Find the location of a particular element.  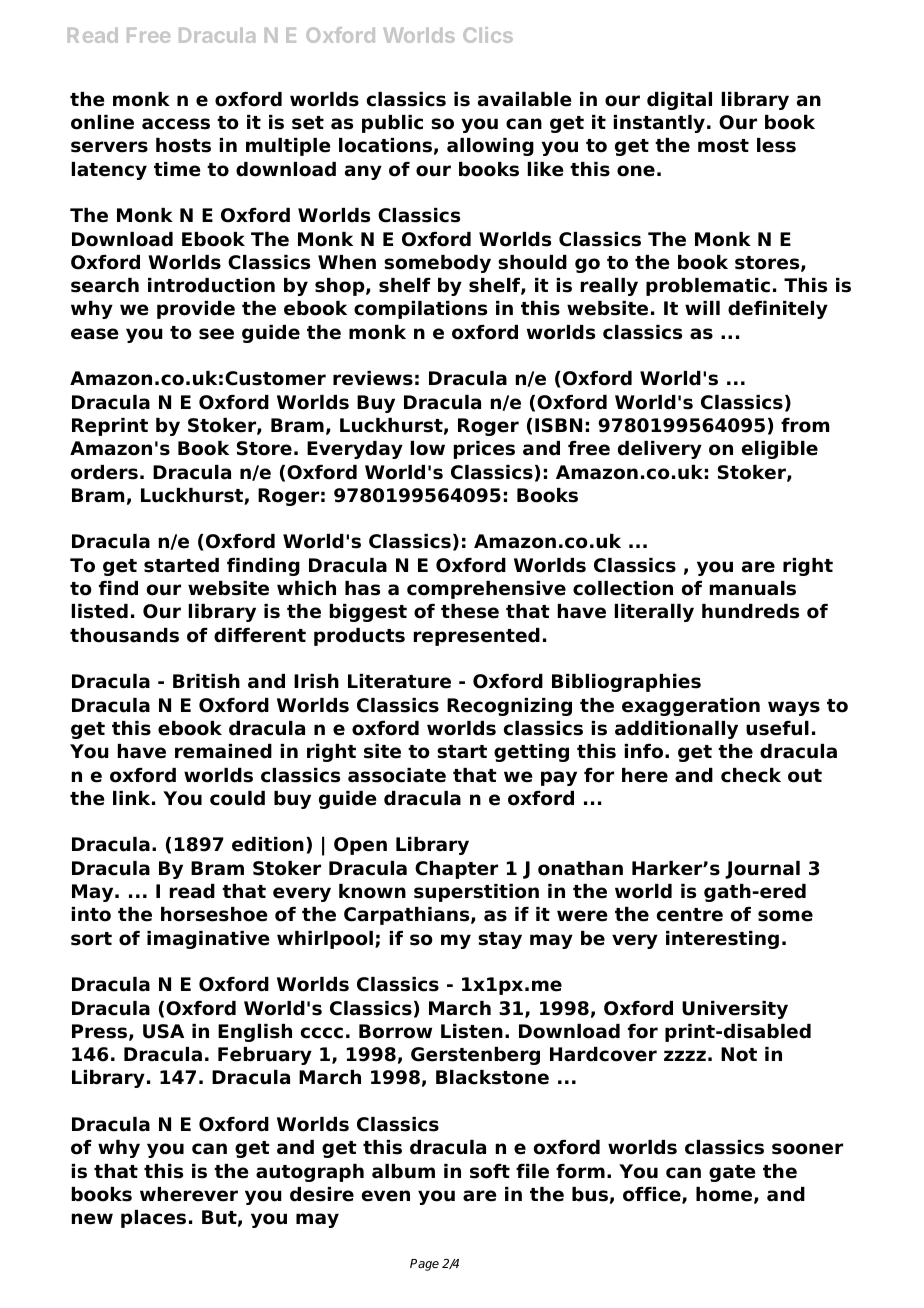

exaggeration is located at coordinates (691, 707).
